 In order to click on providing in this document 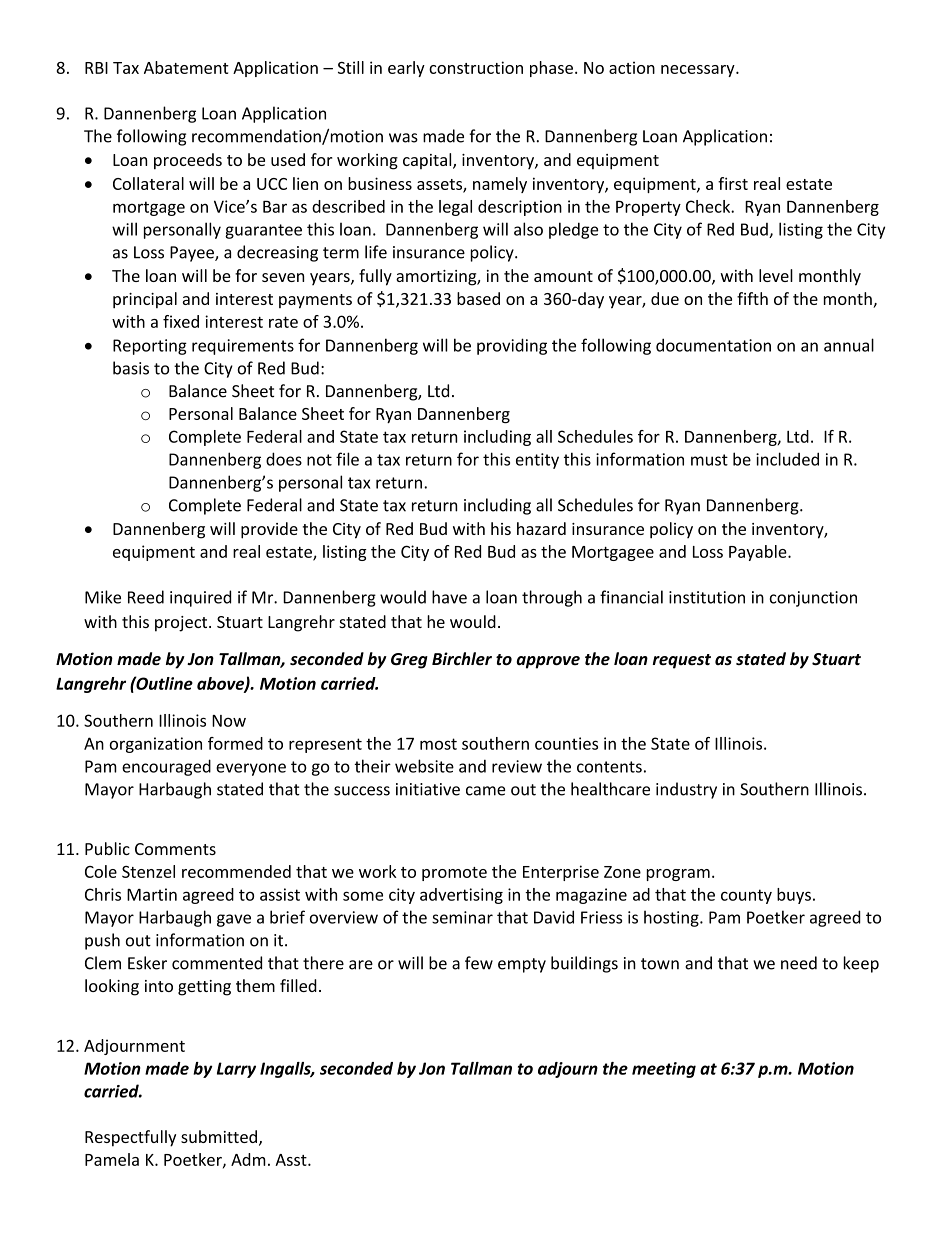, I will do `click(512, 346)`.
